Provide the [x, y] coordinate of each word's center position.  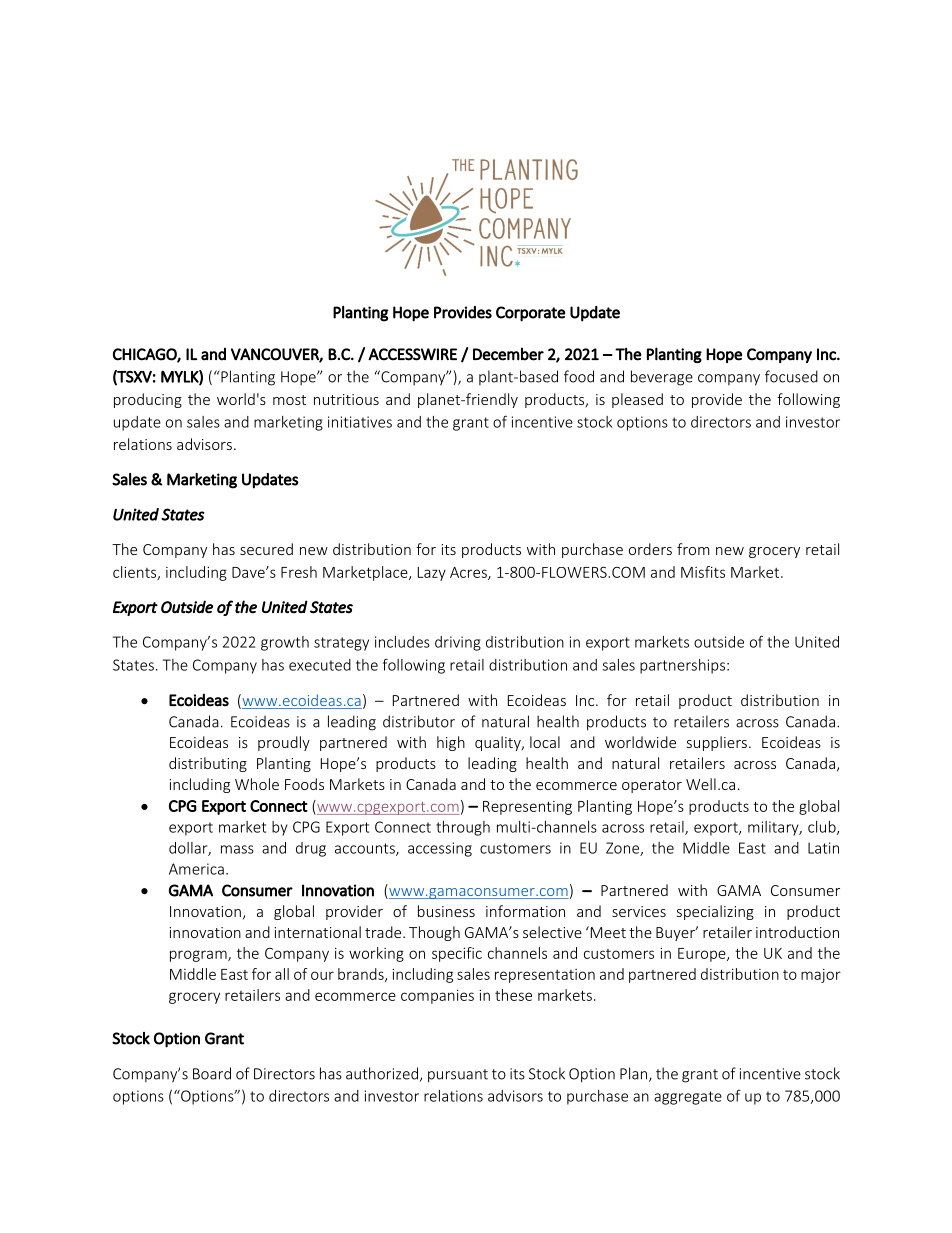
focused [791, 376]
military [774, 828]
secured [266, 549]
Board [212, 1073]
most [289, 400]
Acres [469, 573]
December [508, 354]
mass [237, 849]
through [463, 828]
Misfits [703, 572]
